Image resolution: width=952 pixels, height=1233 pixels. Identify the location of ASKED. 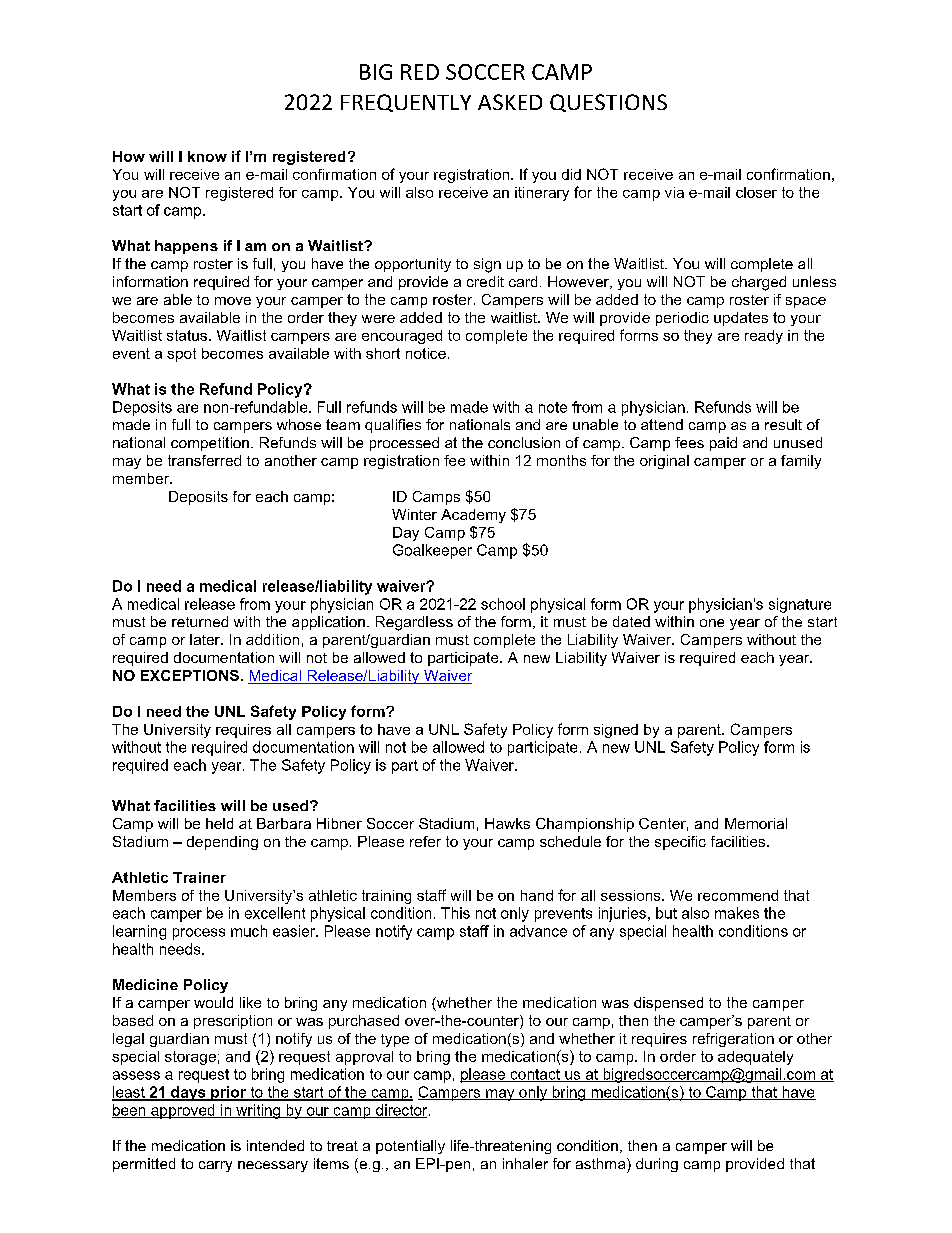
(510, 102).
